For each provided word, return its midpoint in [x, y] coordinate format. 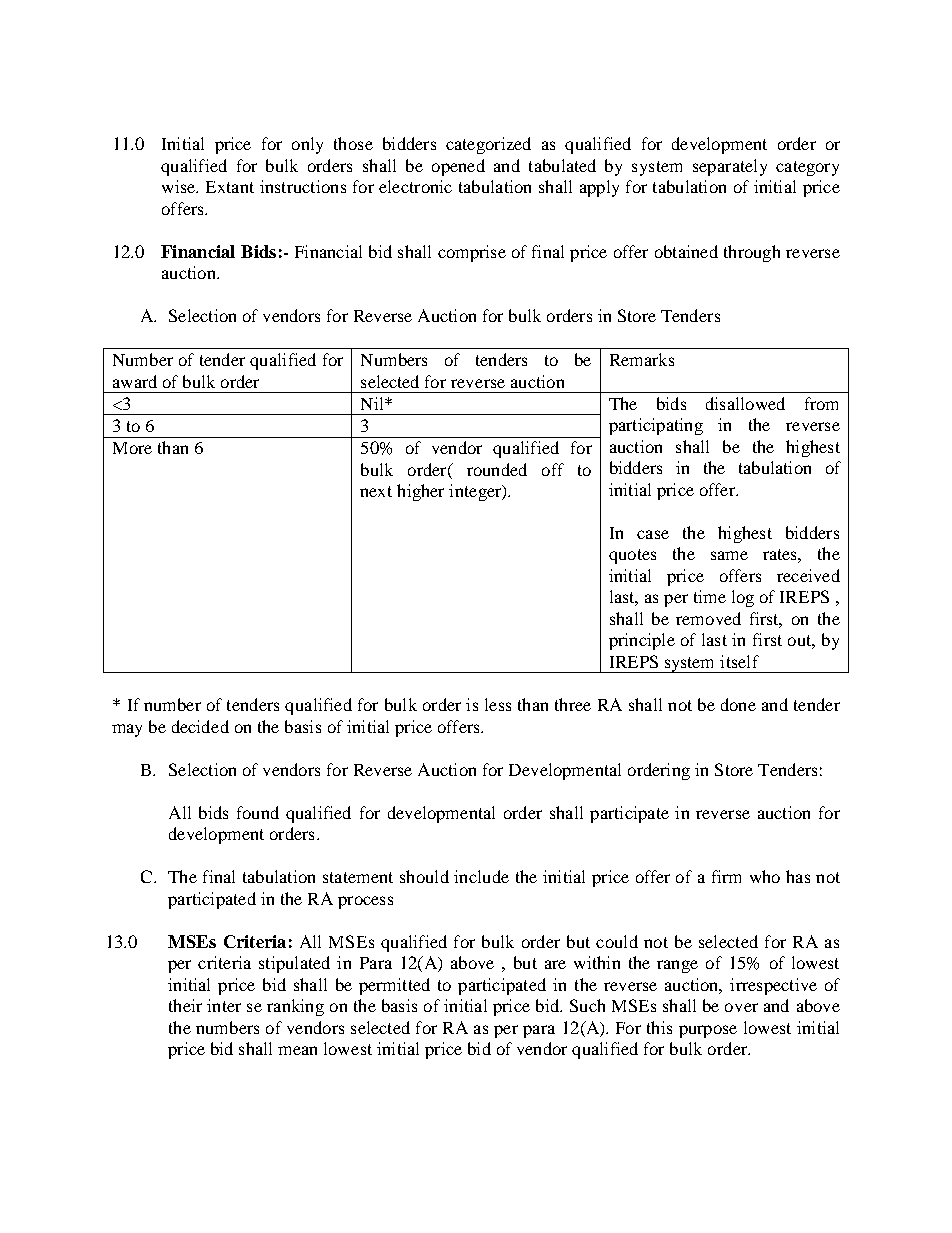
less [498, 704]
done [738, 704]
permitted [394, 986]
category [807, 168]
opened [458, 167]
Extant [230, 187]
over [741, 1007]
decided [200, 726]
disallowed [745, 403]
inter [224, 1005]
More [132, 448]
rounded [497, 469]
